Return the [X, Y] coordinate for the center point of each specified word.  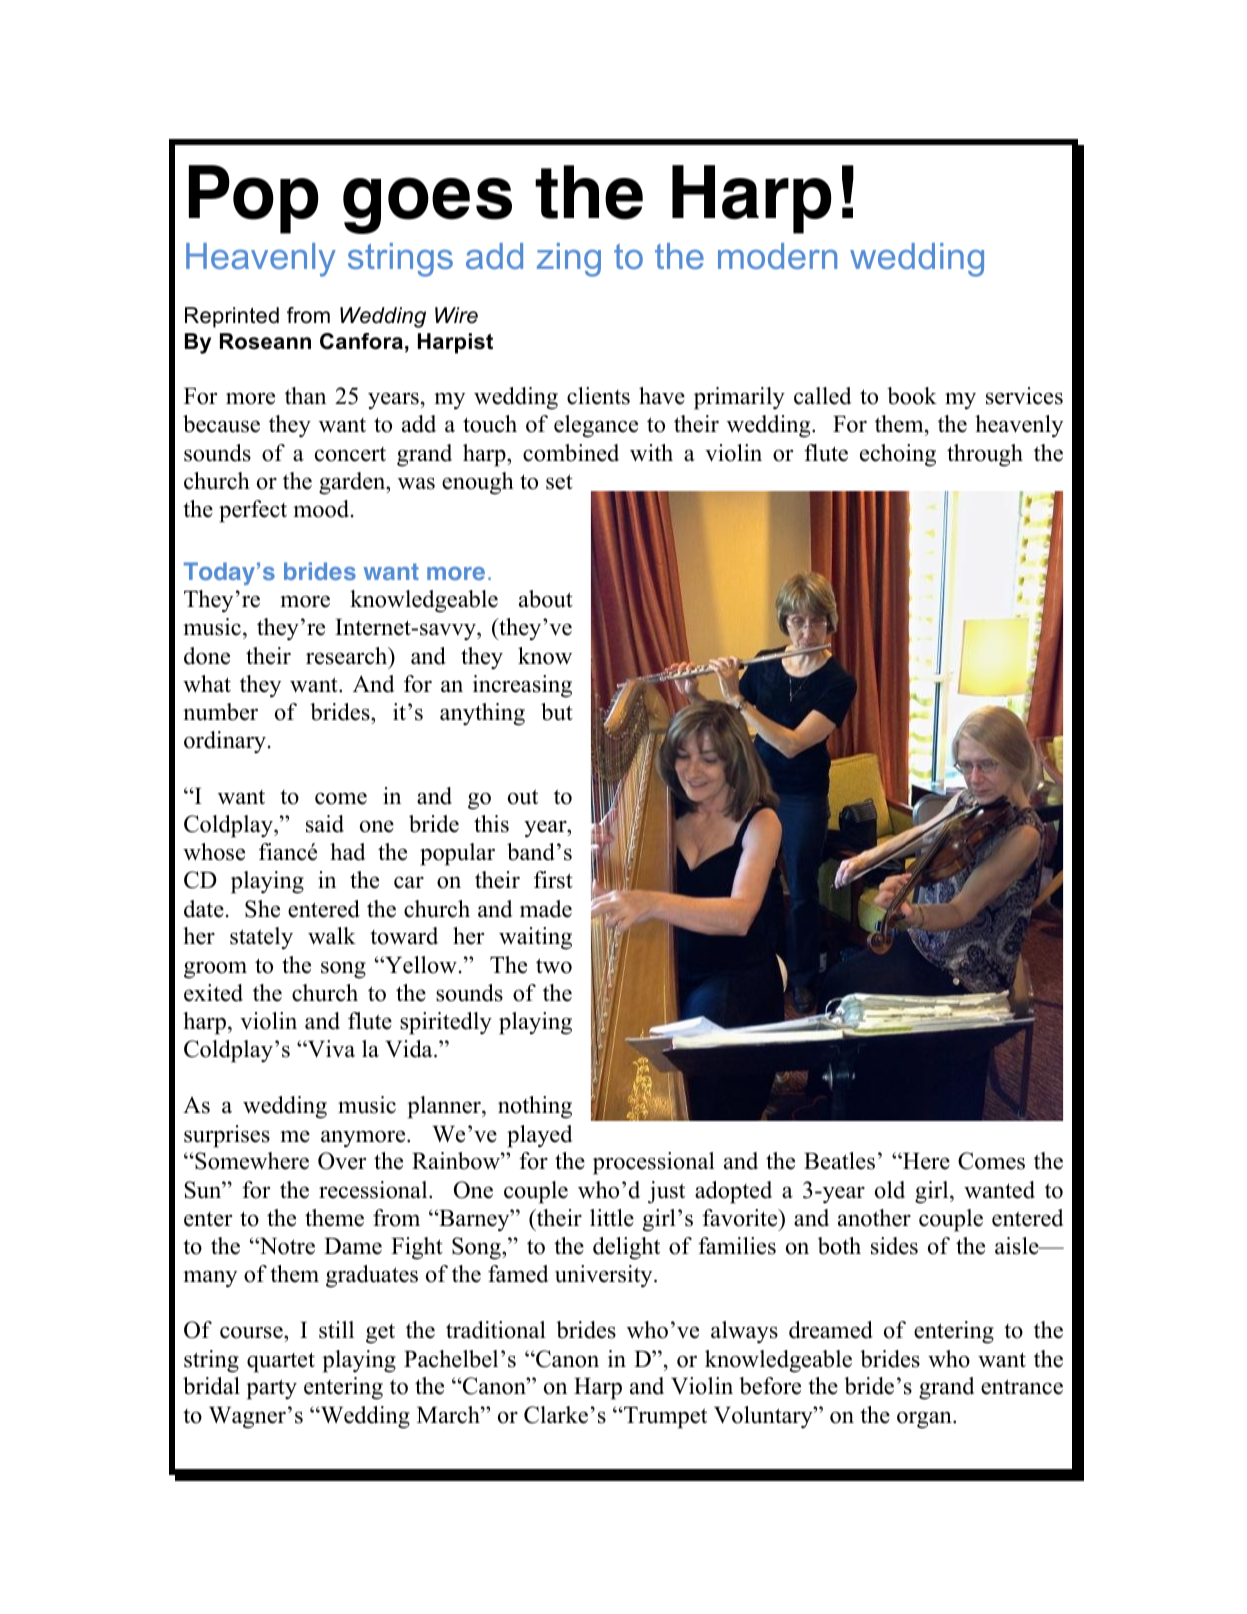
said [325, 824]
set [559, 482]
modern [777, 256]
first [553, 880]
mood [322, 509]
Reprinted [232, 317]
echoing [898, 455]
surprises [227, 1136]
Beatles [839, 1161]
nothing [535, 1107]
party [271, 1389]
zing [569, 260]
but [557, 712]
